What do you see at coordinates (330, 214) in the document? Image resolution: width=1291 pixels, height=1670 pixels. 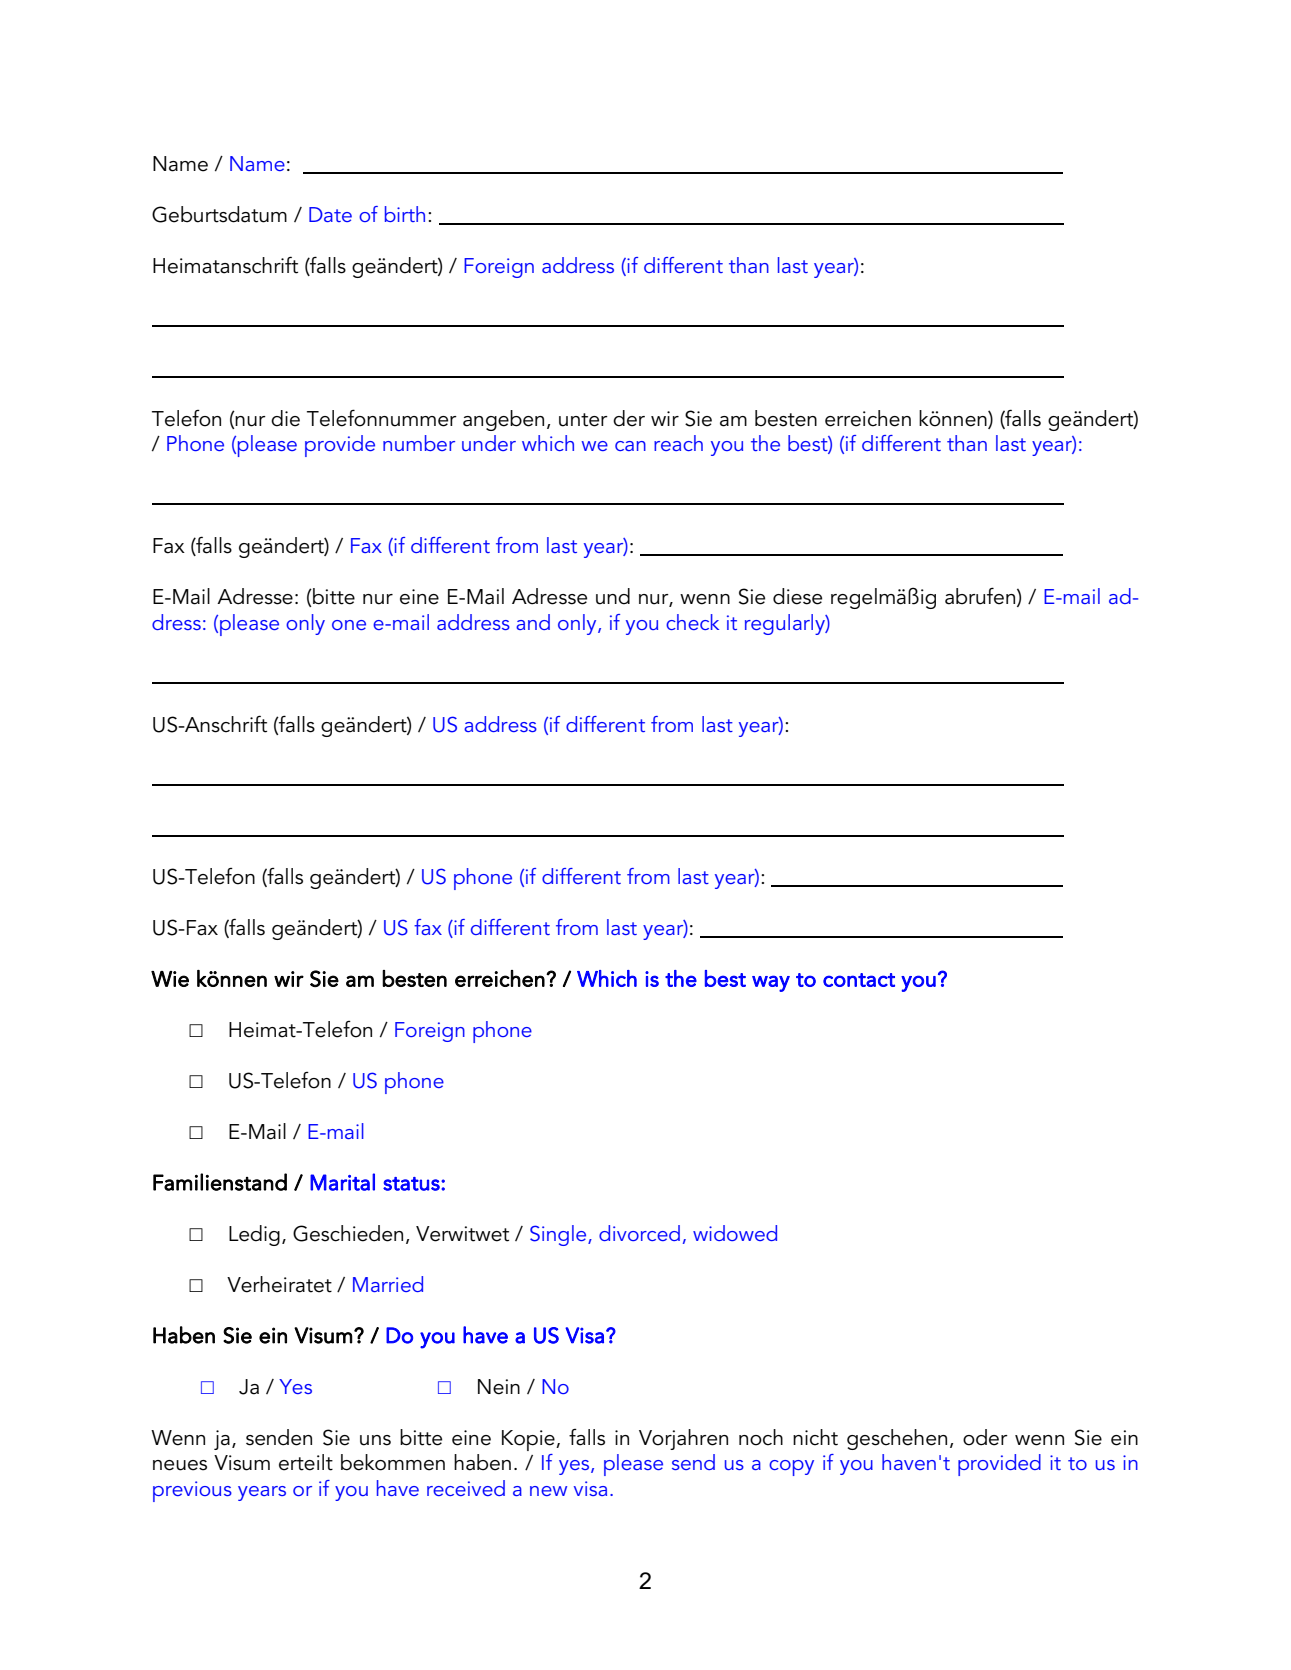 I see `Date` at bounding box center [330, 214].
